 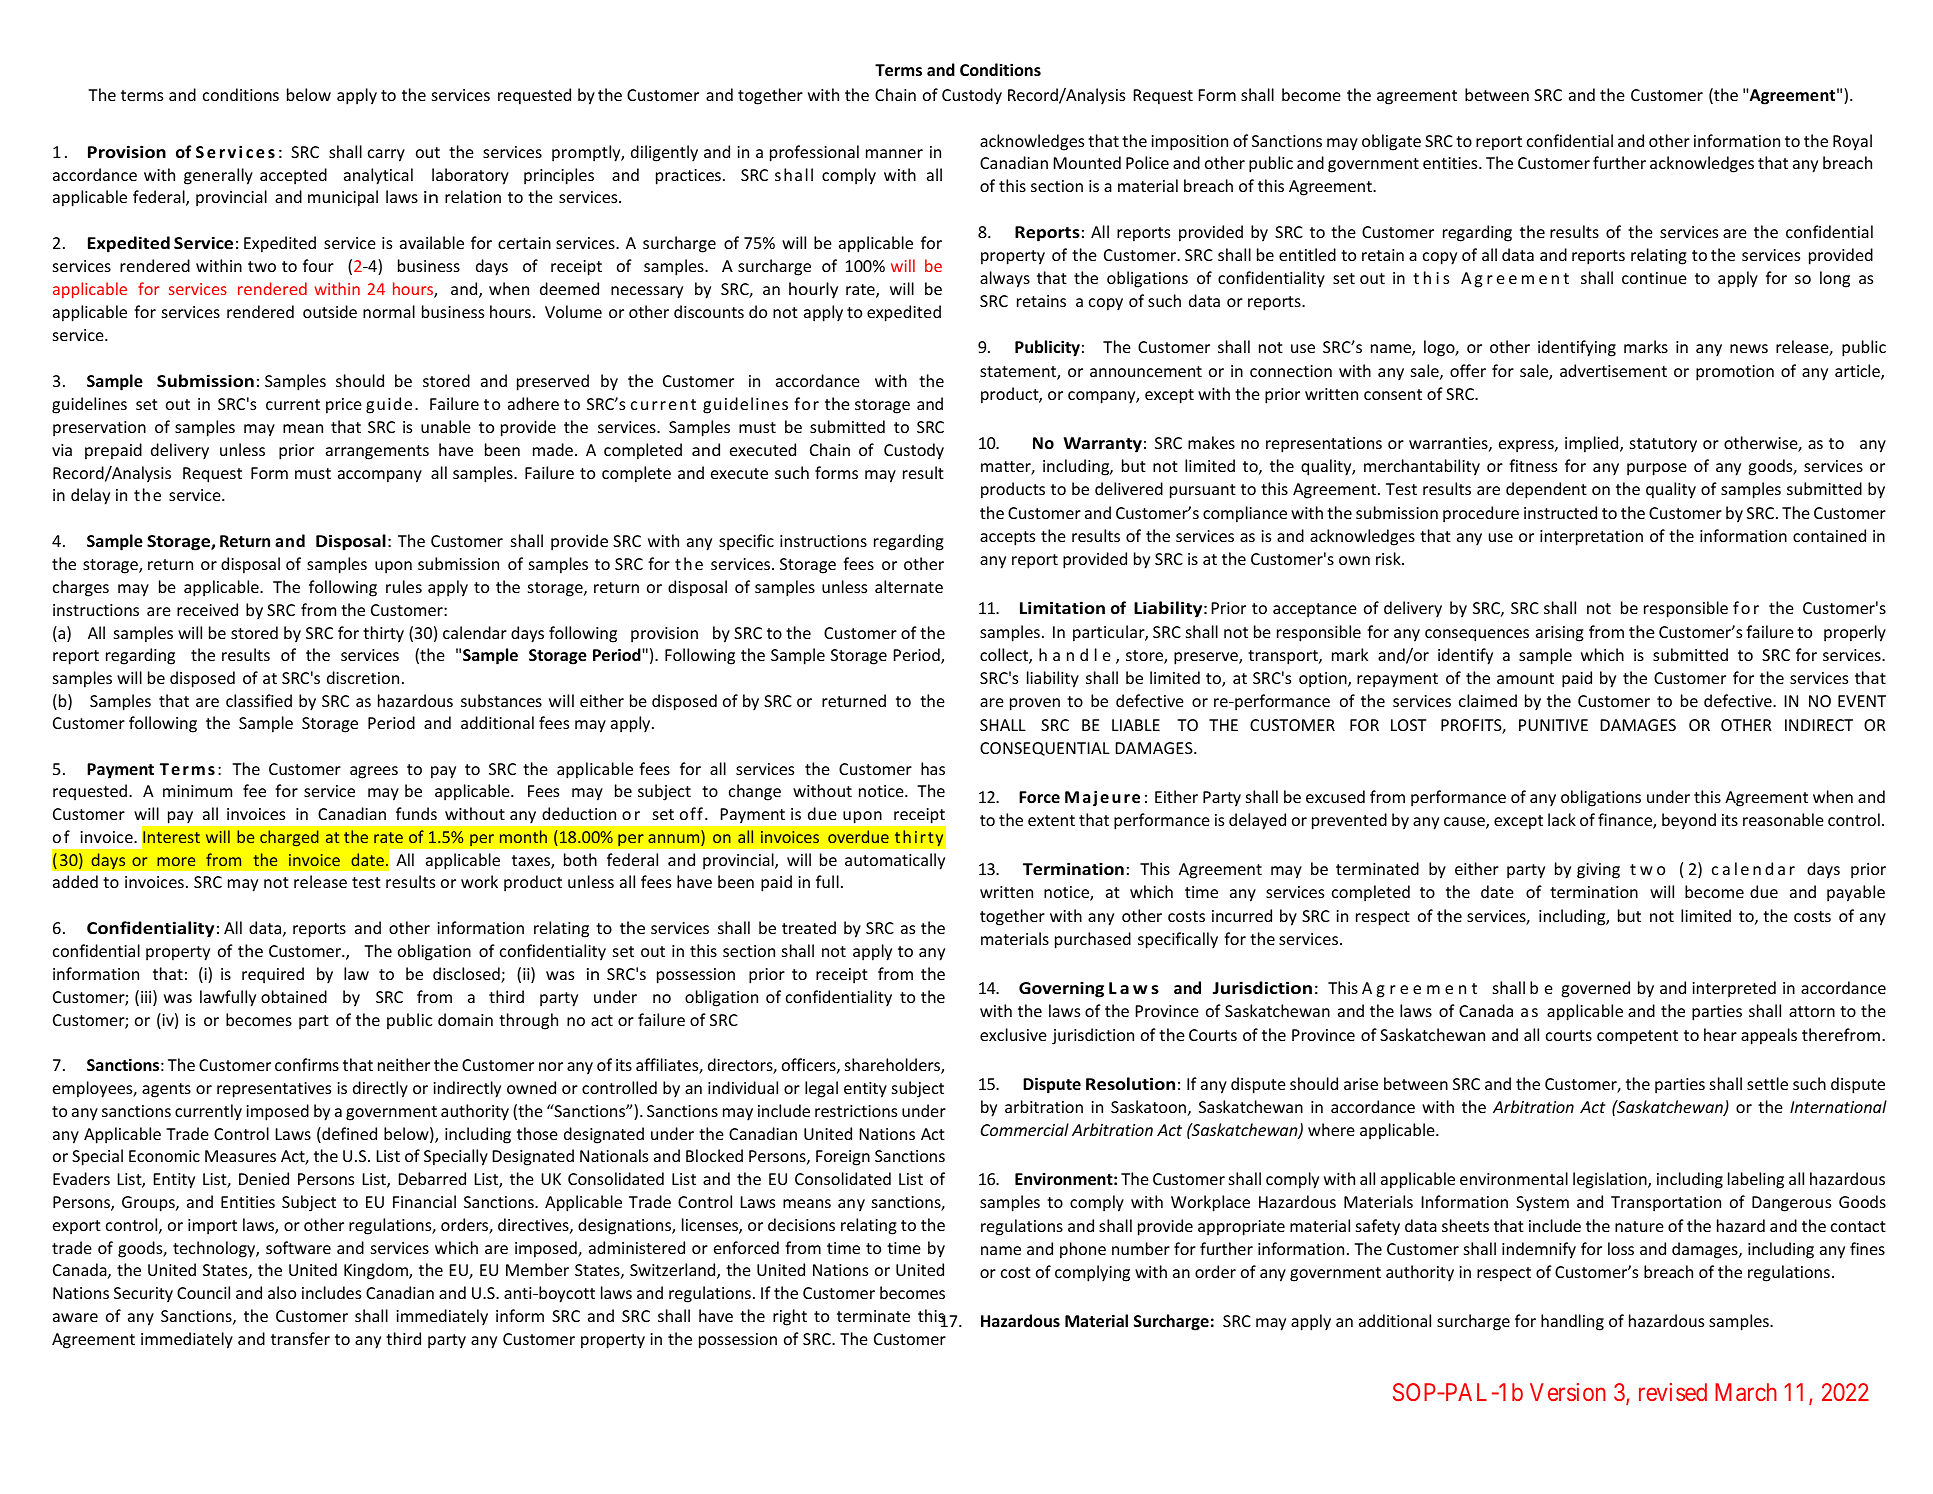 What do you see at coordinates (790, 1317) in the document?
I see `right` at bounding box center [790, 1317].
